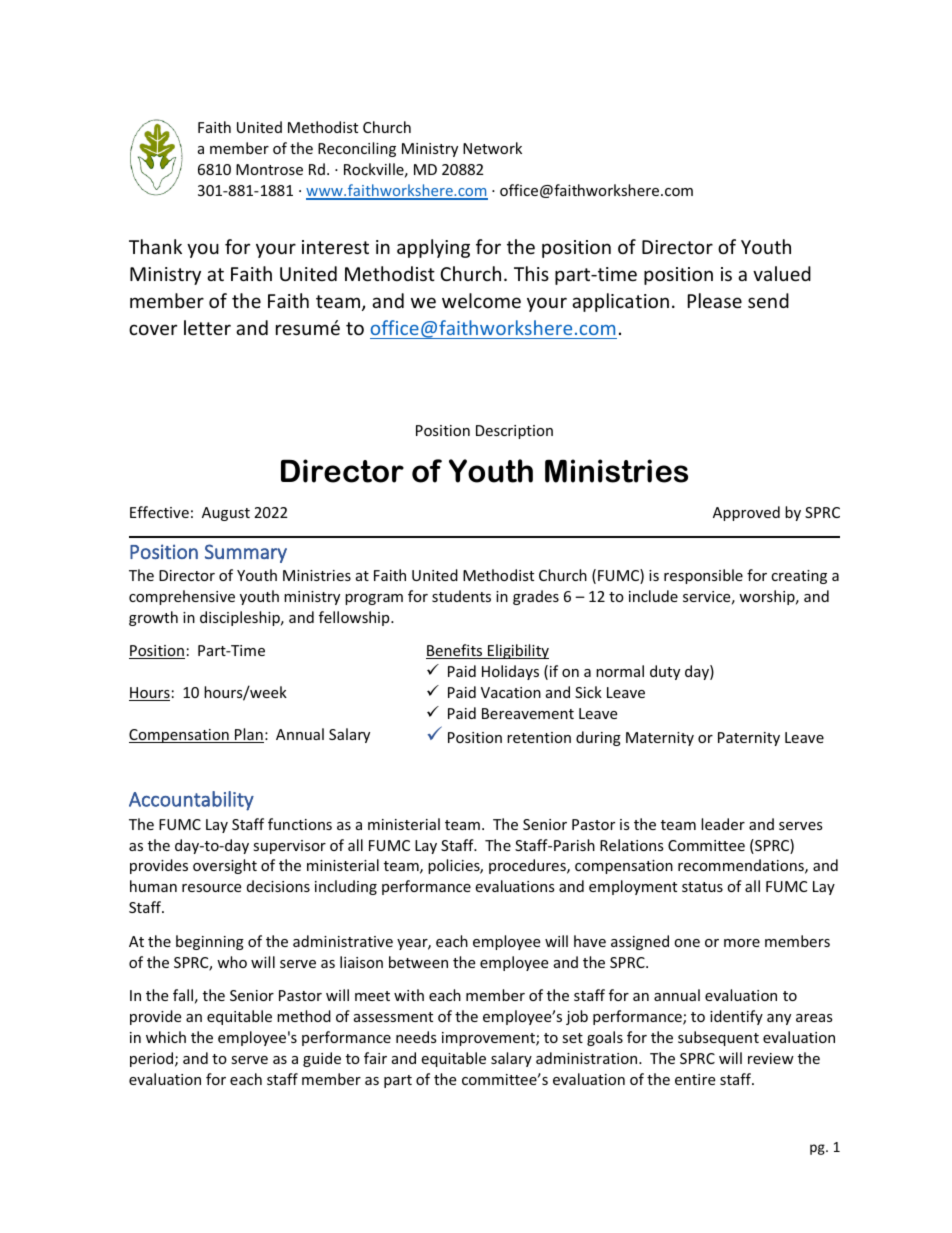 The image size is (952, 1233). Describe the element at coordinates (492, 148) in the screenshot. I see `Network` at that location.
